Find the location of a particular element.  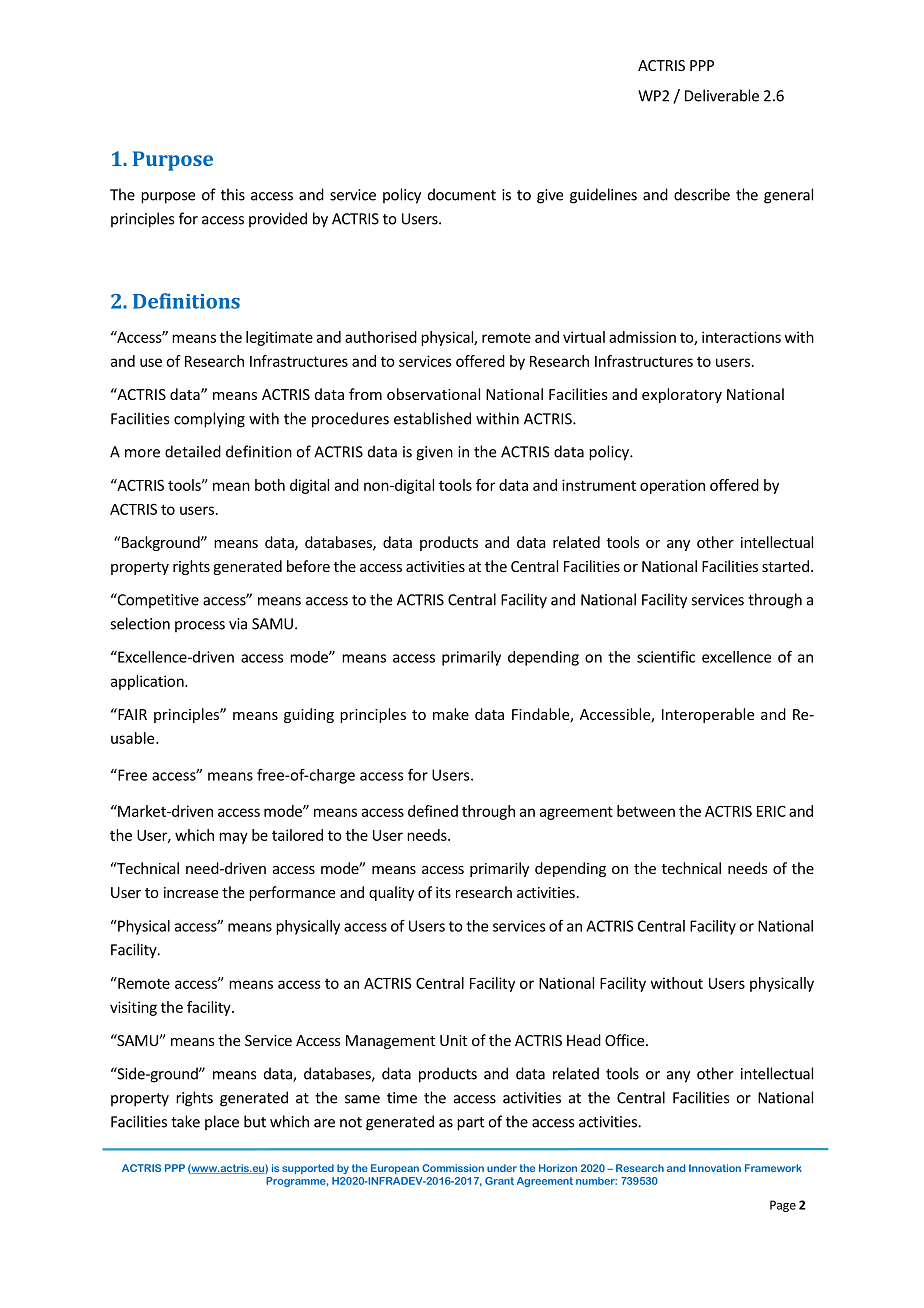

place is located at coordinates (222, 1122).
